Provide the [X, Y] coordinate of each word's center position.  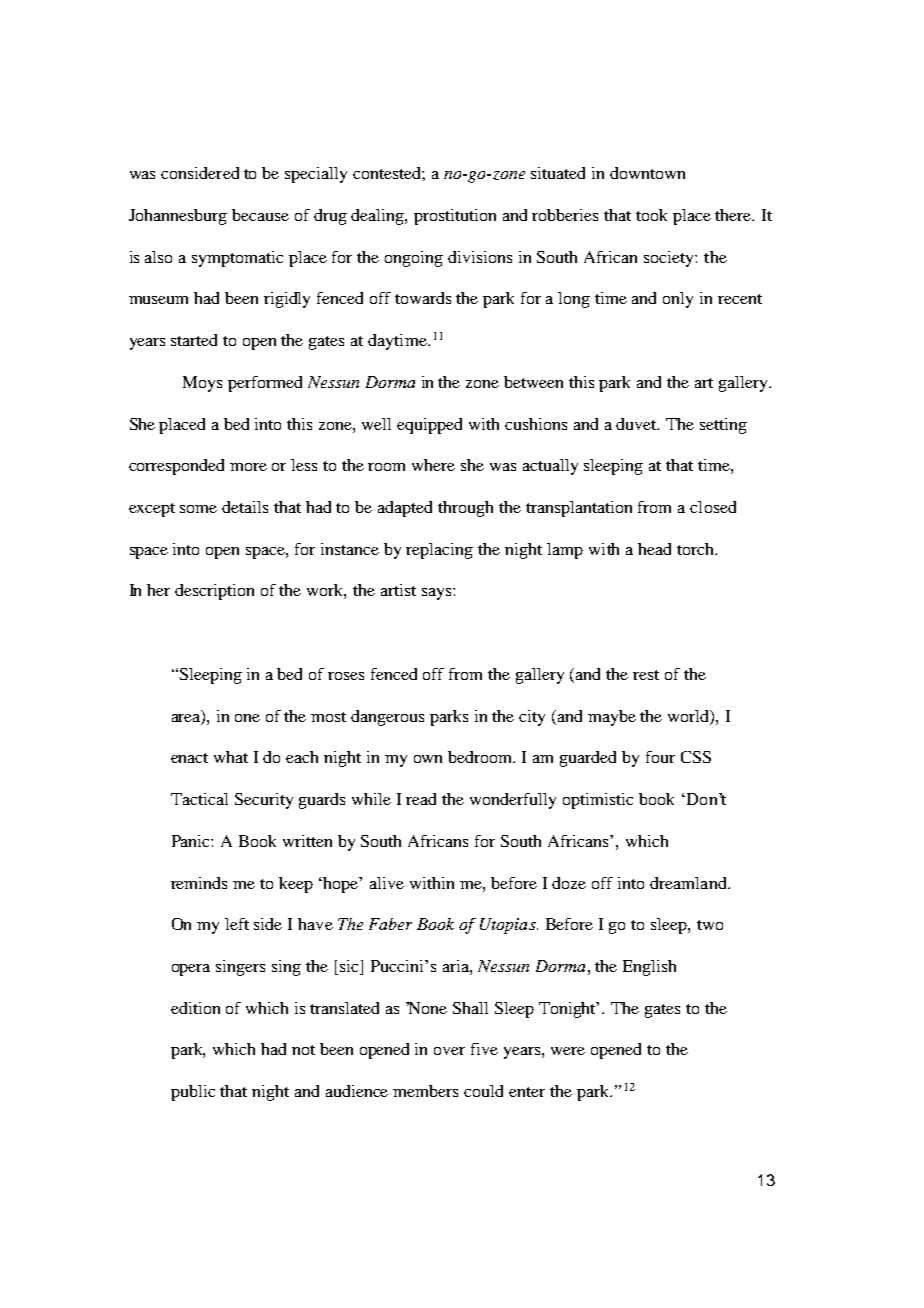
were [568, 1051]
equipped [429, 426]
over [449, 1051]
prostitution [455, 217]
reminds [199, 883]
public [193, 1093]
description [214, 592]
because [260, 215]
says [438, 594]
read [421, 799]
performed [265, 384]
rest [646, 675]
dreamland [689, 883]
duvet [637, 424]
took [651, 215]
